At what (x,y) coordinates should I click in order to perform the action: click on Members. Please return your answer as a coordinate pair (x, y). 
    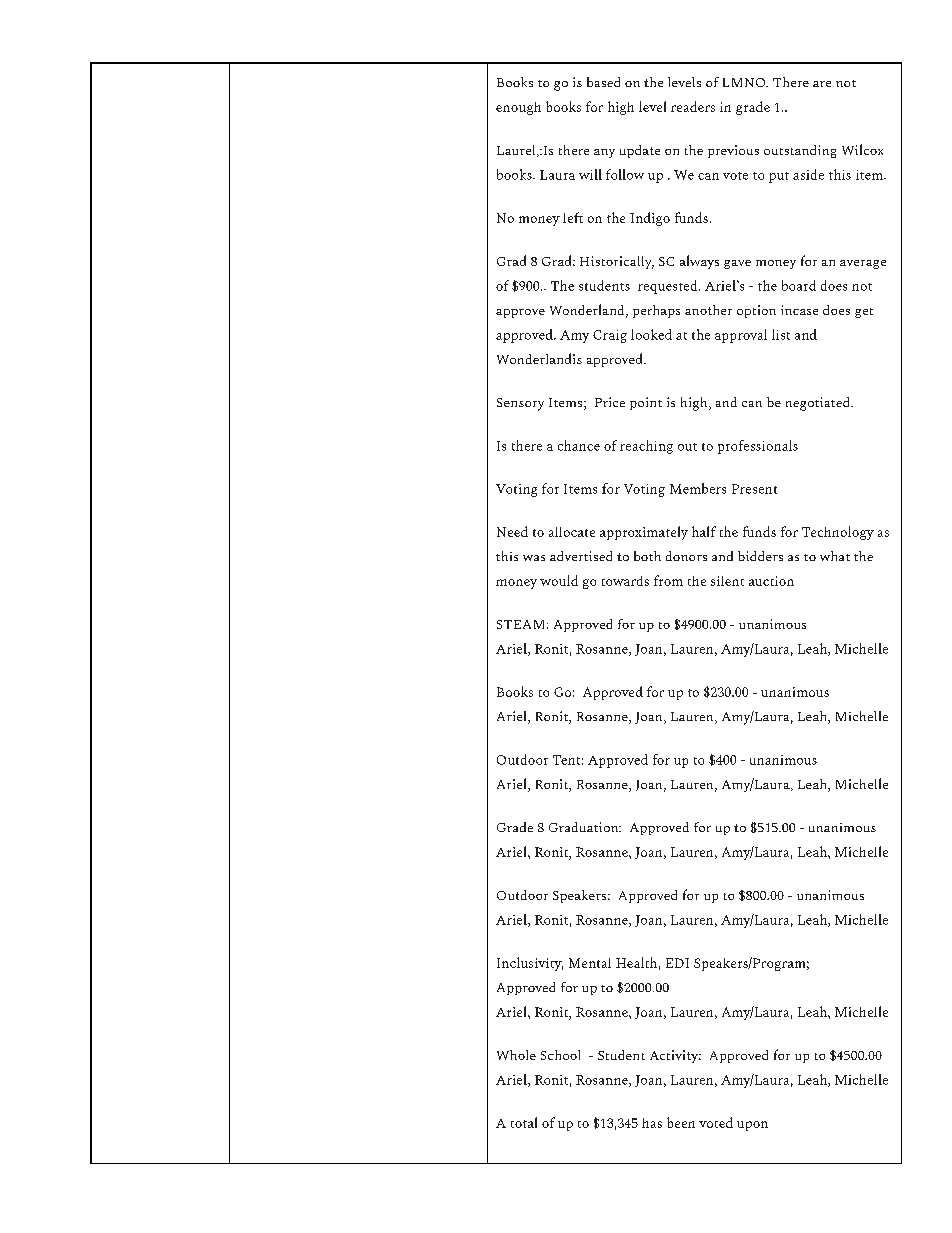
    Looking at the image, I should click on (698, 488).
